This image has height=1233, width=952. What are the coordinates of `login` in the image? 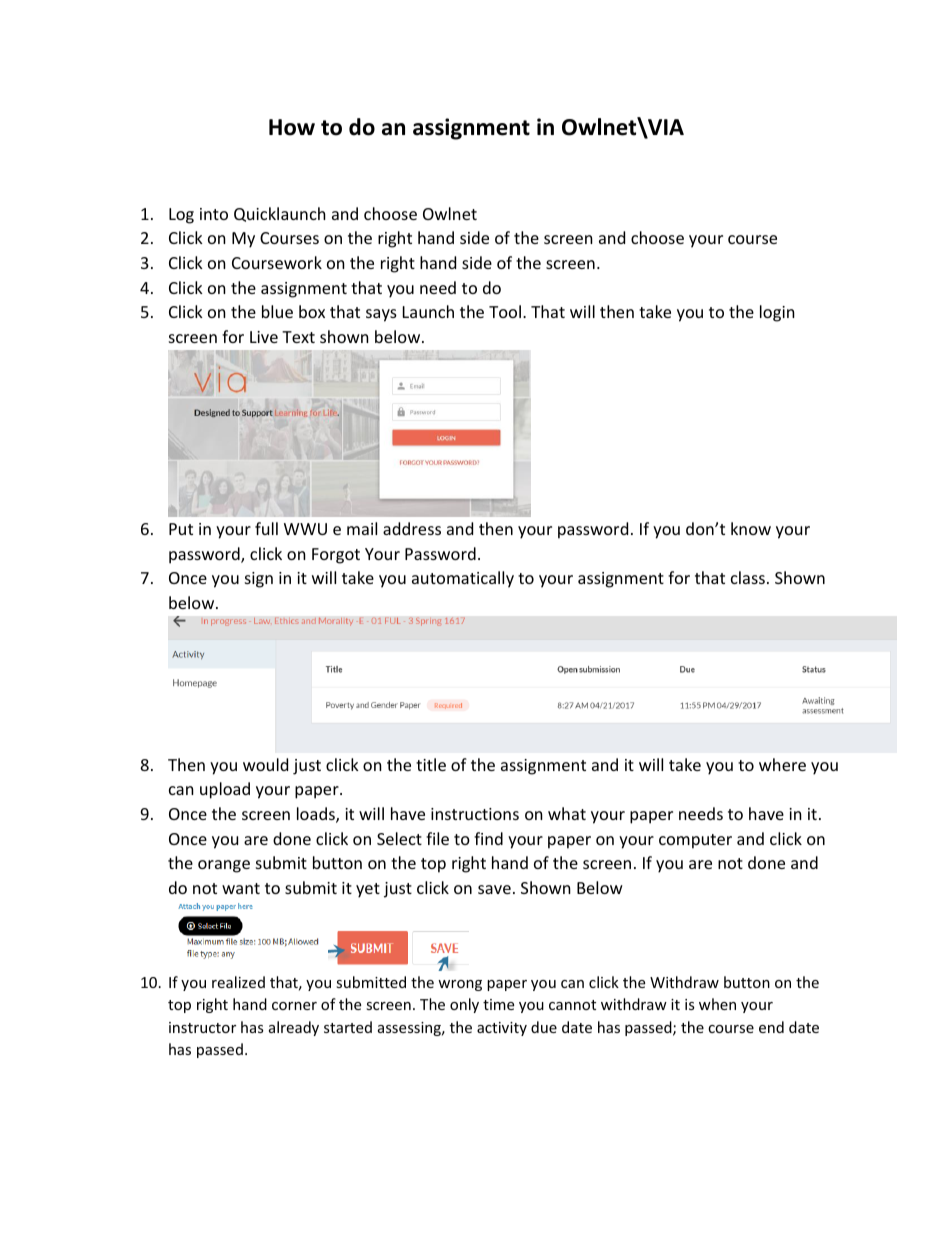 It's located at (777, 313).
